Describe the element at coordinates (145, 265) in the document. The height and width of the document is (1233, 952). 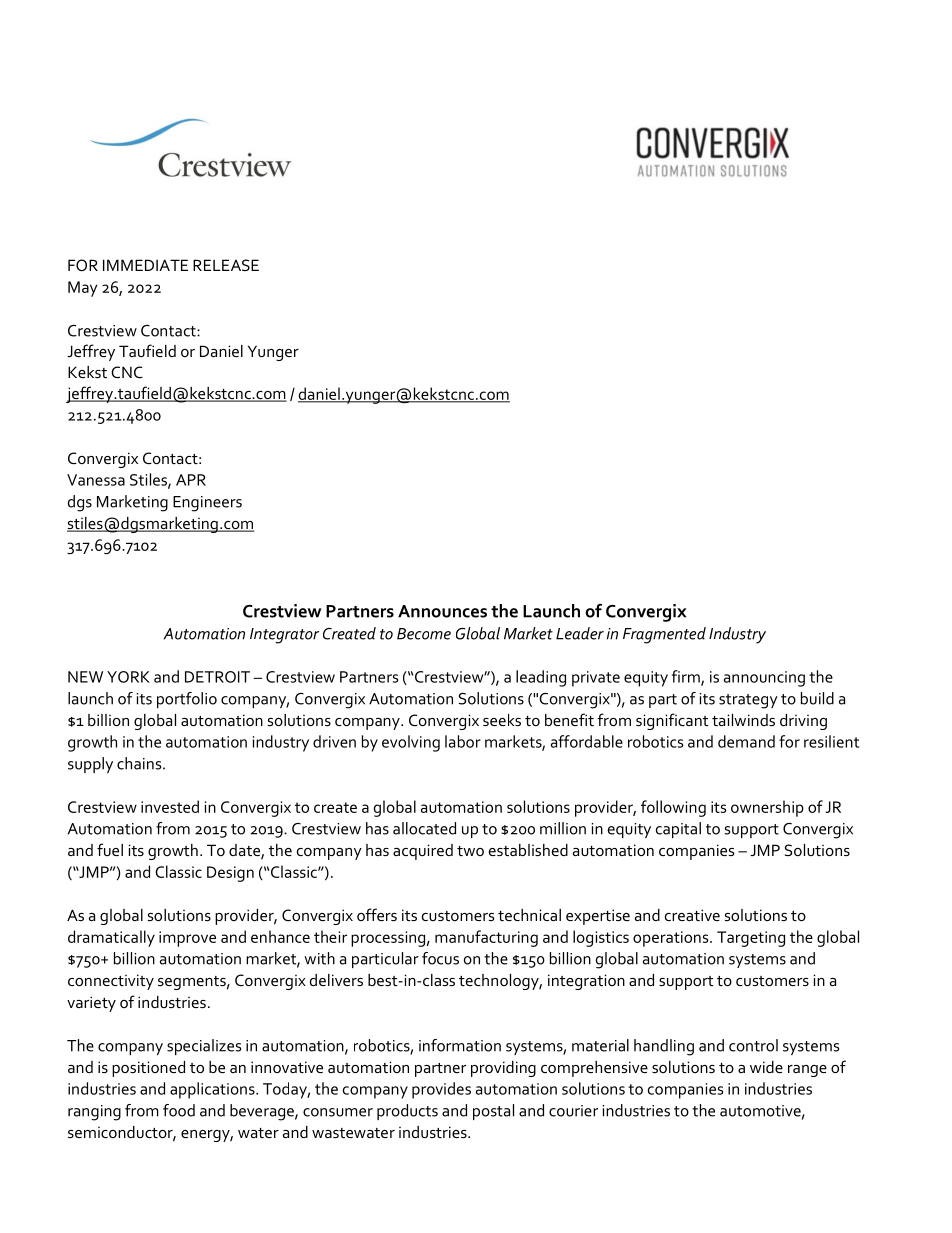
I see `IMMEDIATE` at that location.
